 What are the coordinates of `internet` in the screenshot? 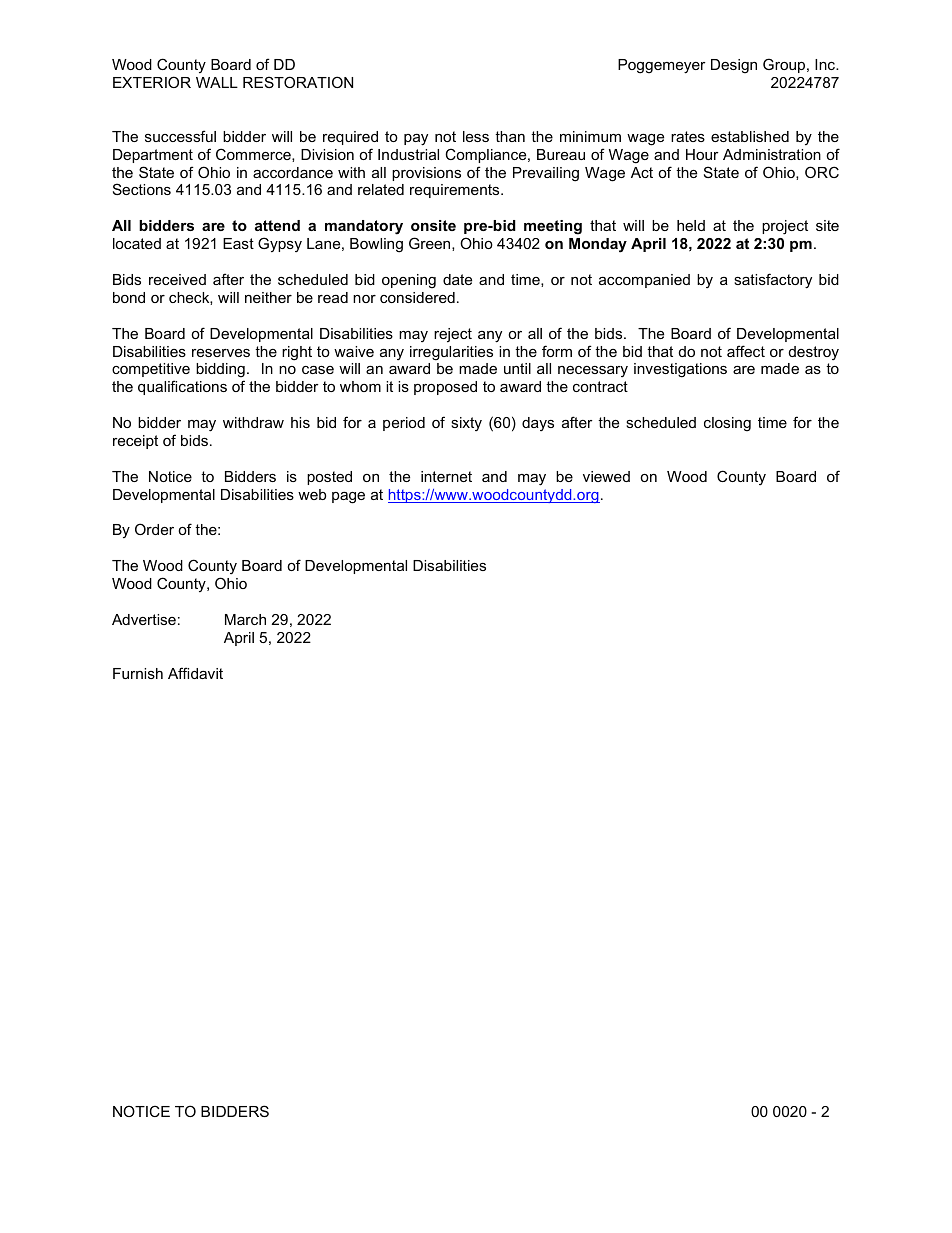 It's located at (446, 476).
